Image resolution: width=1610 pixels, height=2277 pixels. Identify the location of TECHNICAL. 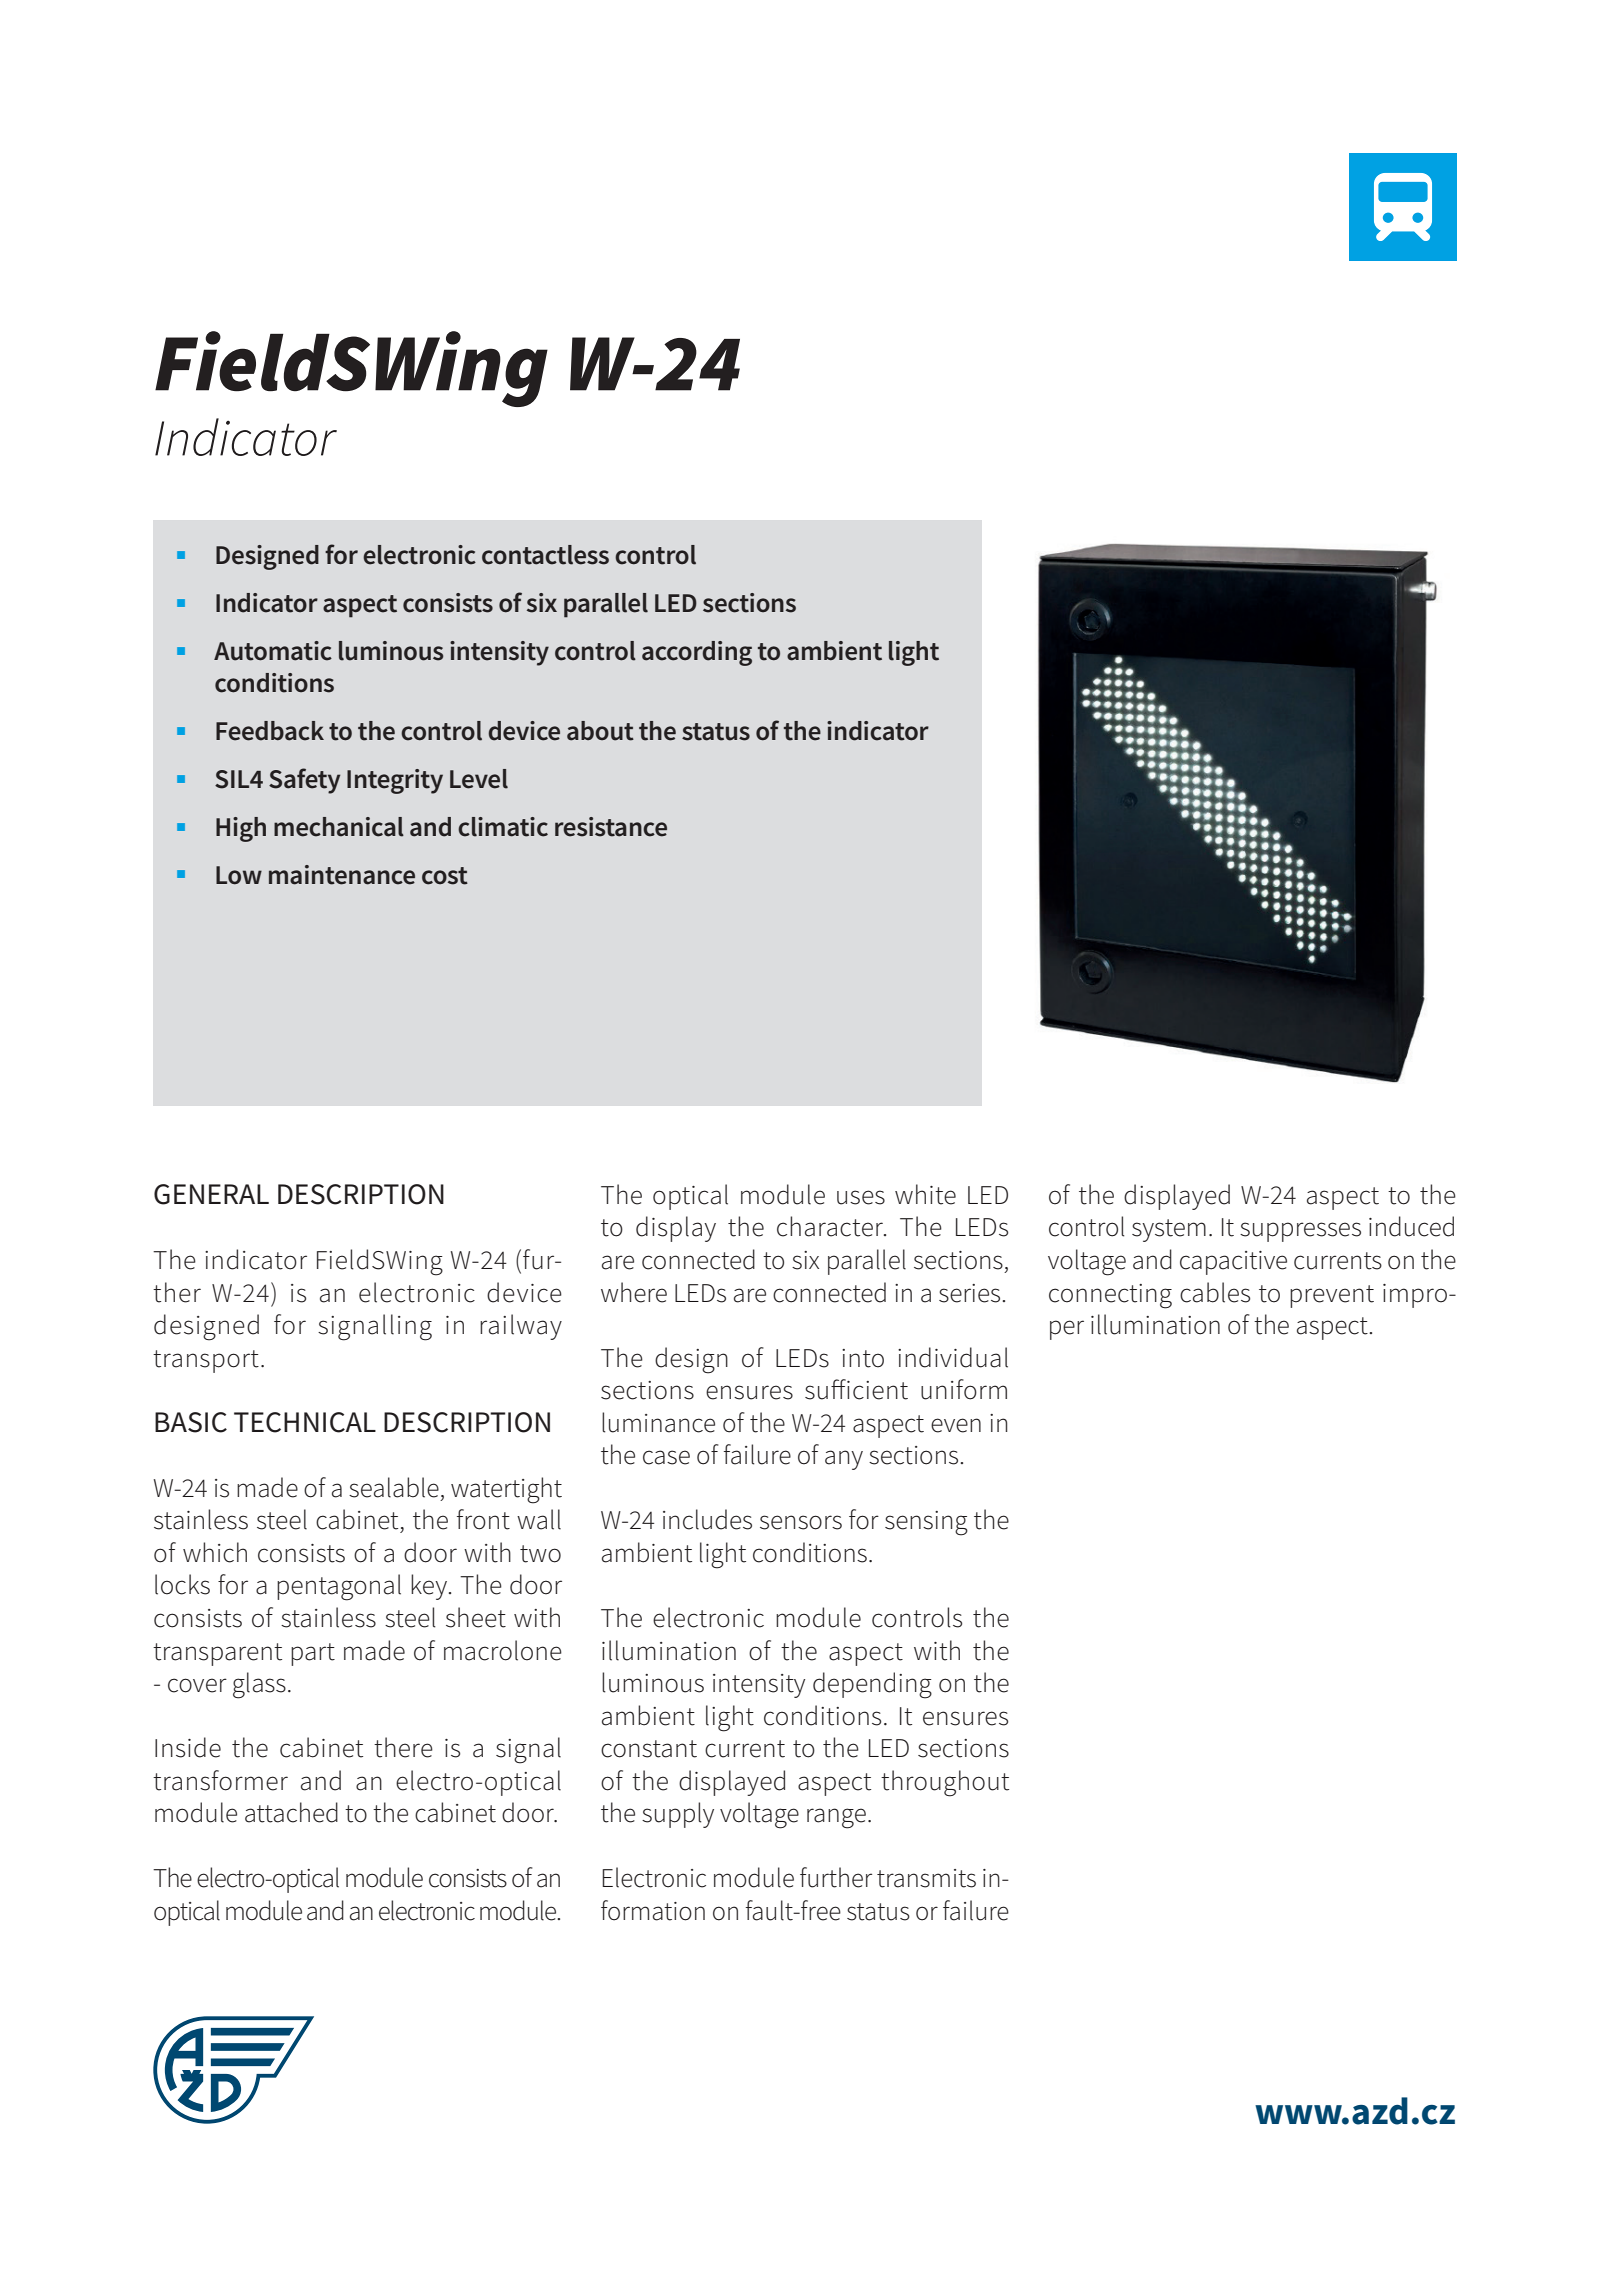
(305, 1422).
